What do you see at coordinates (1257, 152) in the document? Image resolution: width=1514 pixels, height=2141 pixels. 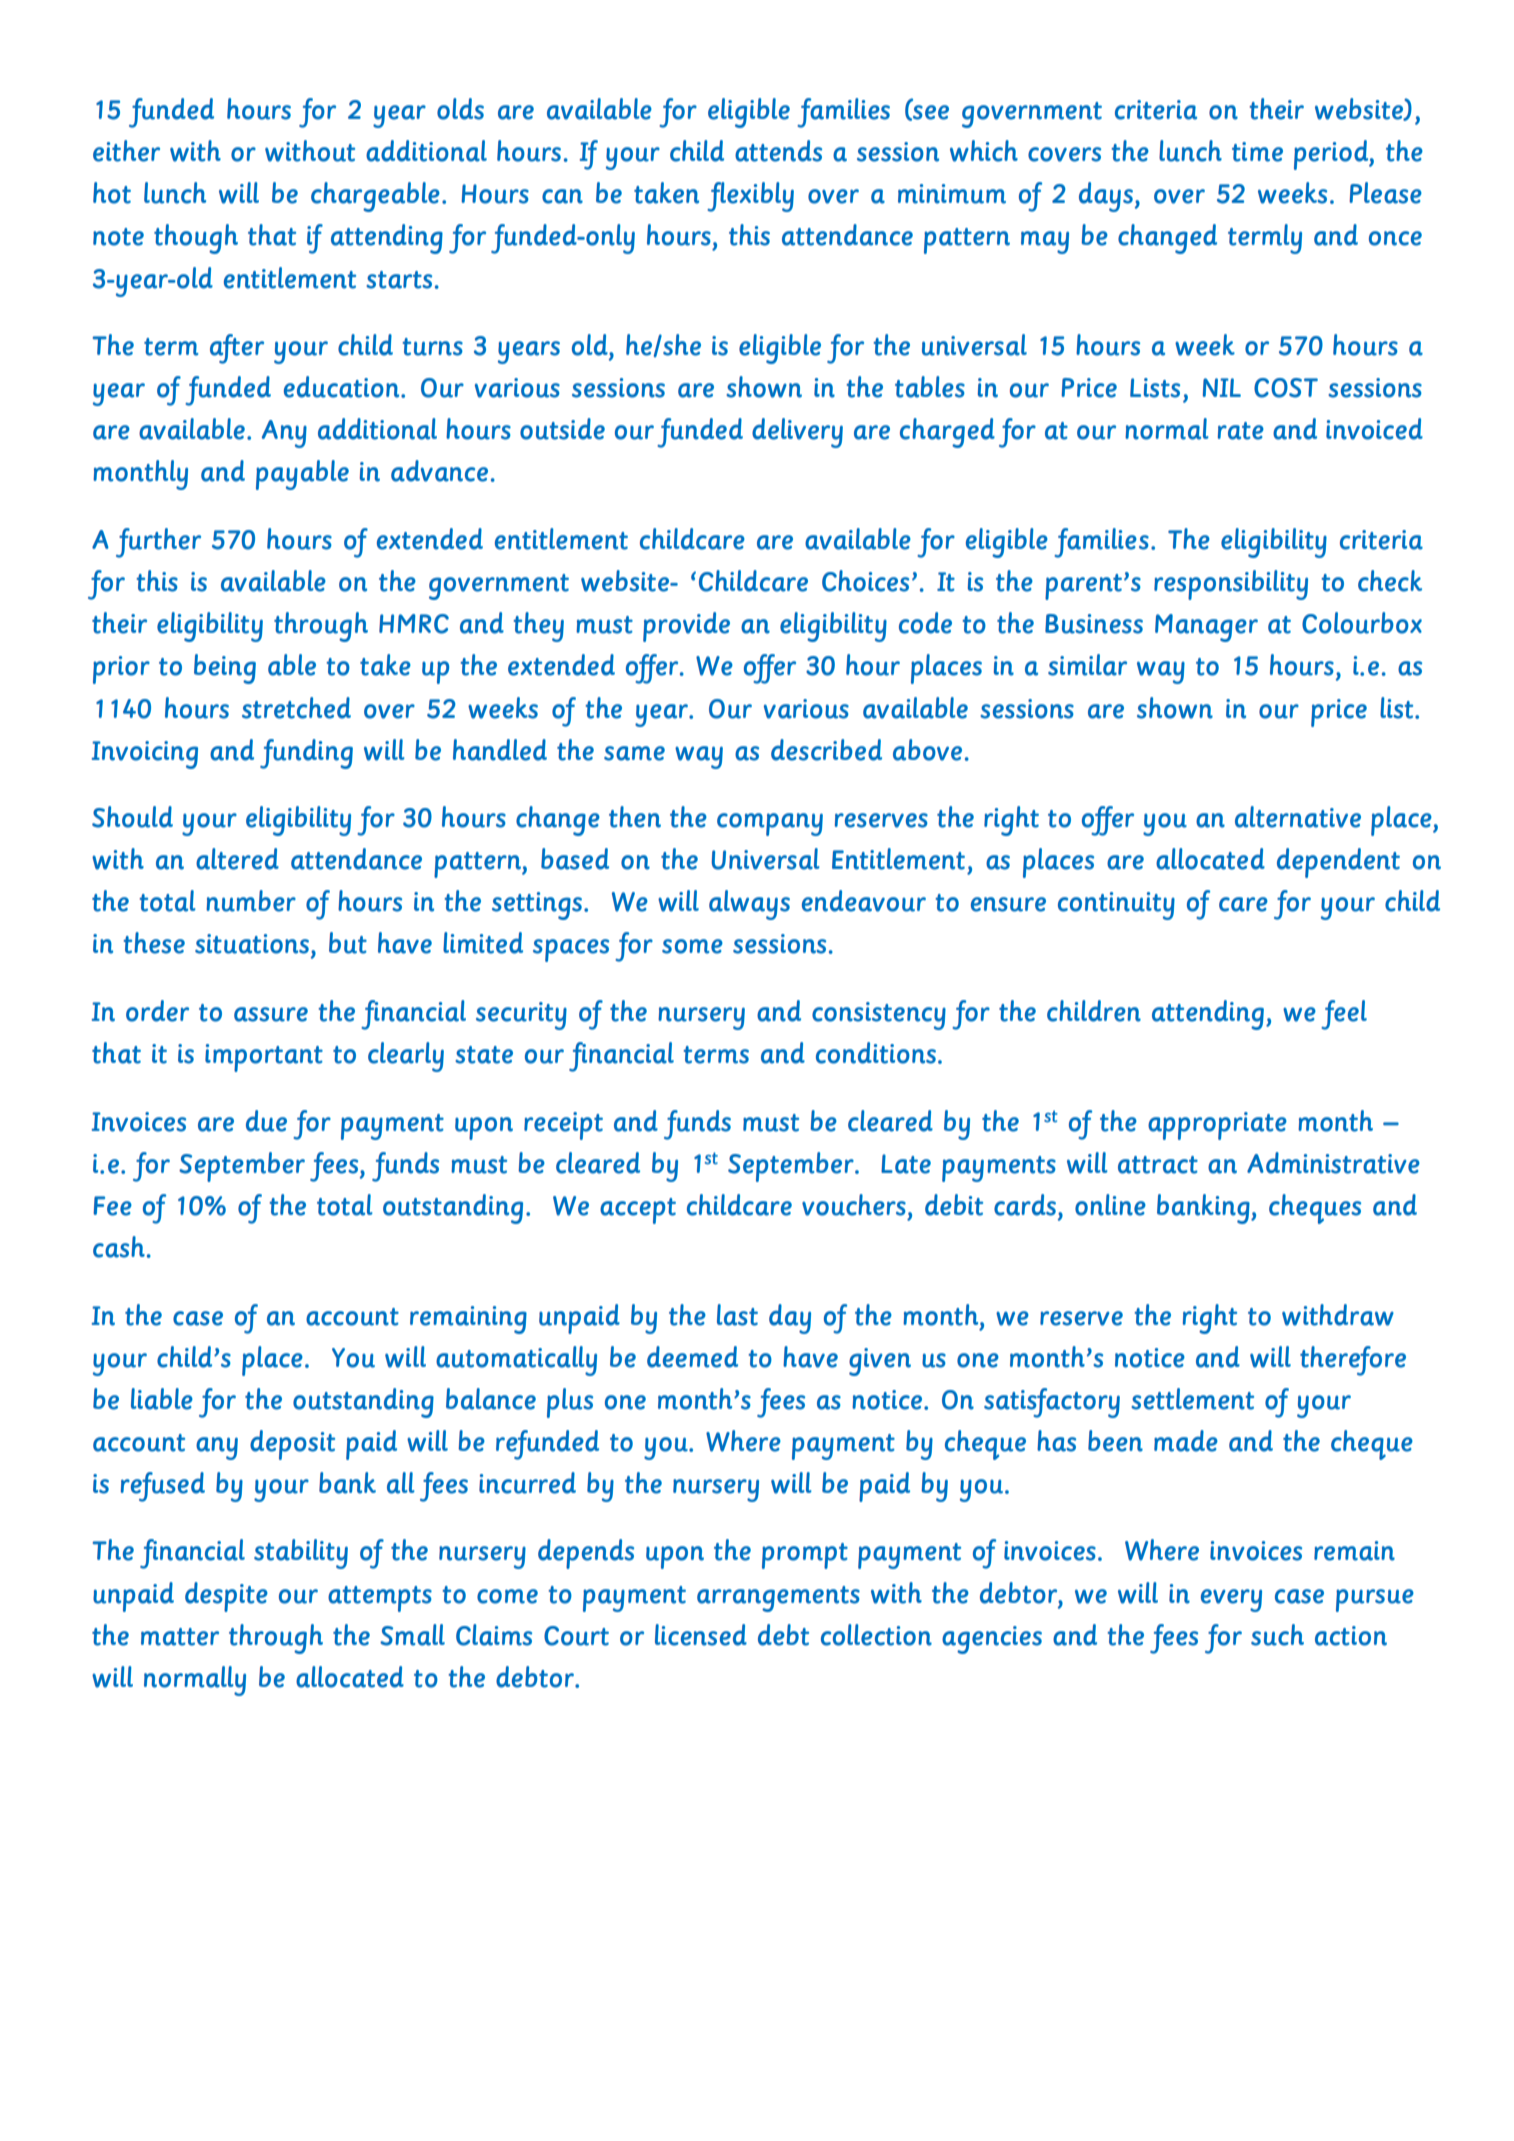 I see `time` at bounding box center [1257, 152].
